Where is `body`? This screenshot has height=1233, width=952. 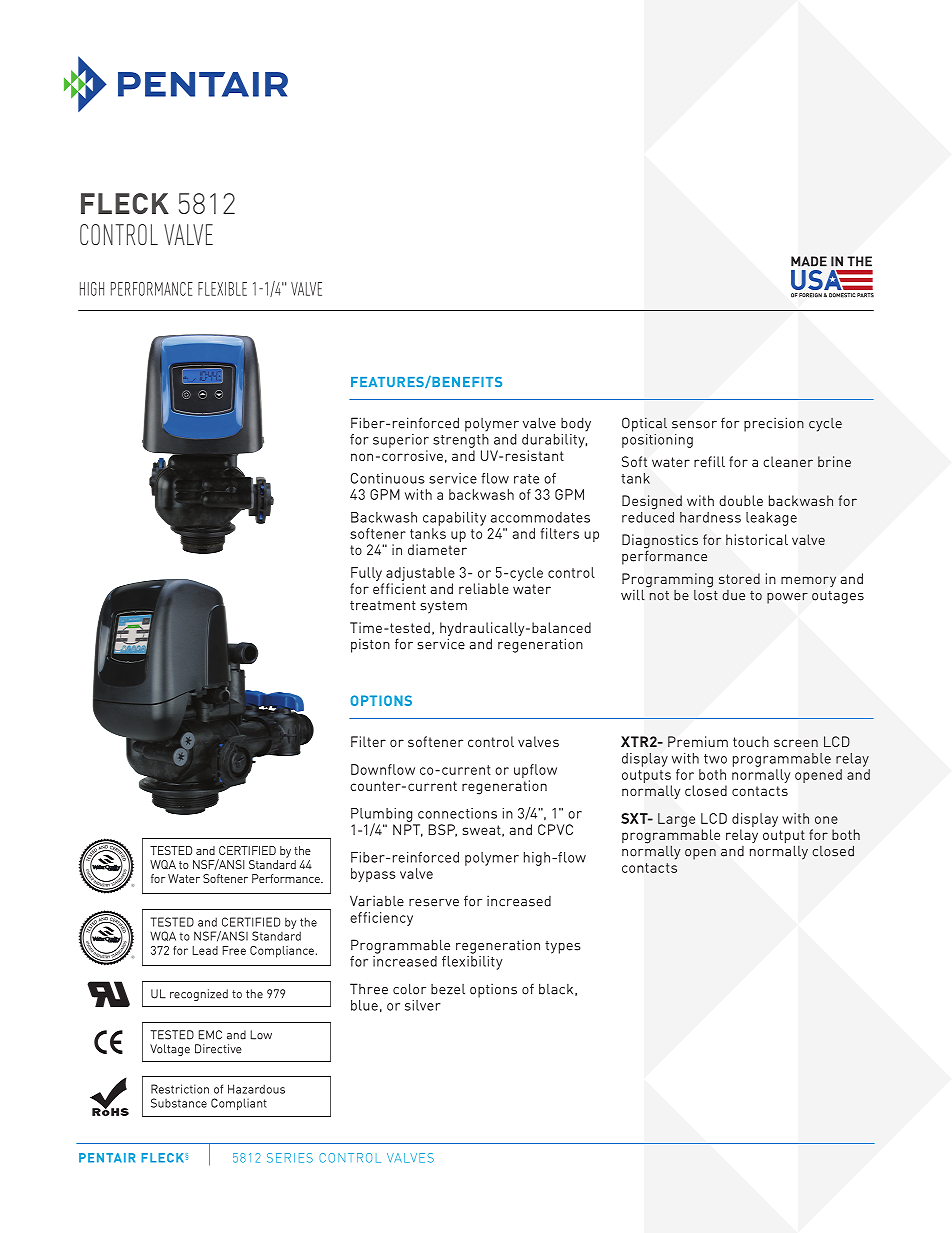 body is located at coordinates (576, 424).
